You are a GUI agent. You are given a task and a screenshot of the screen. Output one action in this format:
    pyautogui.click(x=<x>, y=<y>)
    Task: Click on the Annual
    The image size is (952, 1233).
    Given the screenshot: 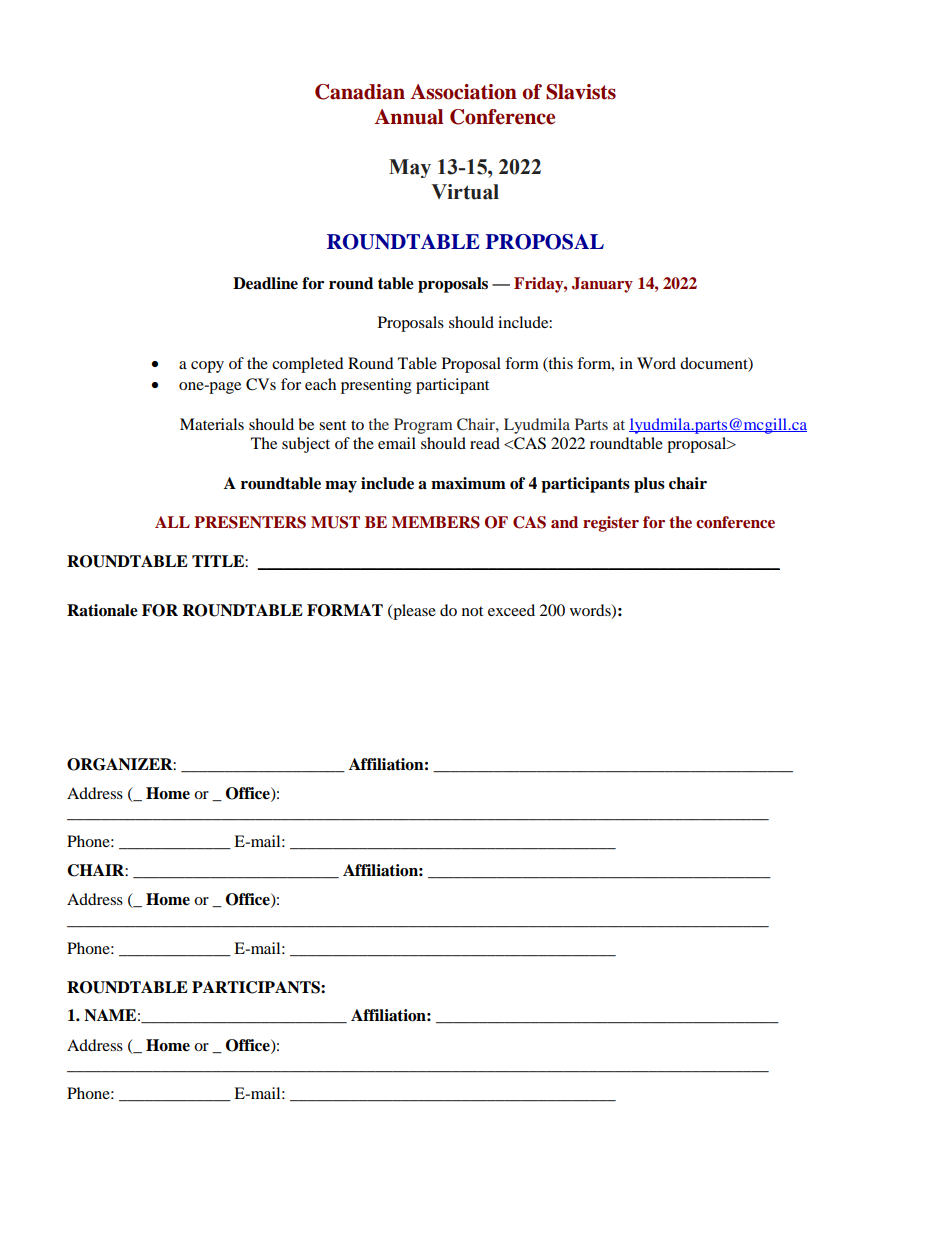 What is the action you would take?
    pyautogui.click(x=409, y=117)
